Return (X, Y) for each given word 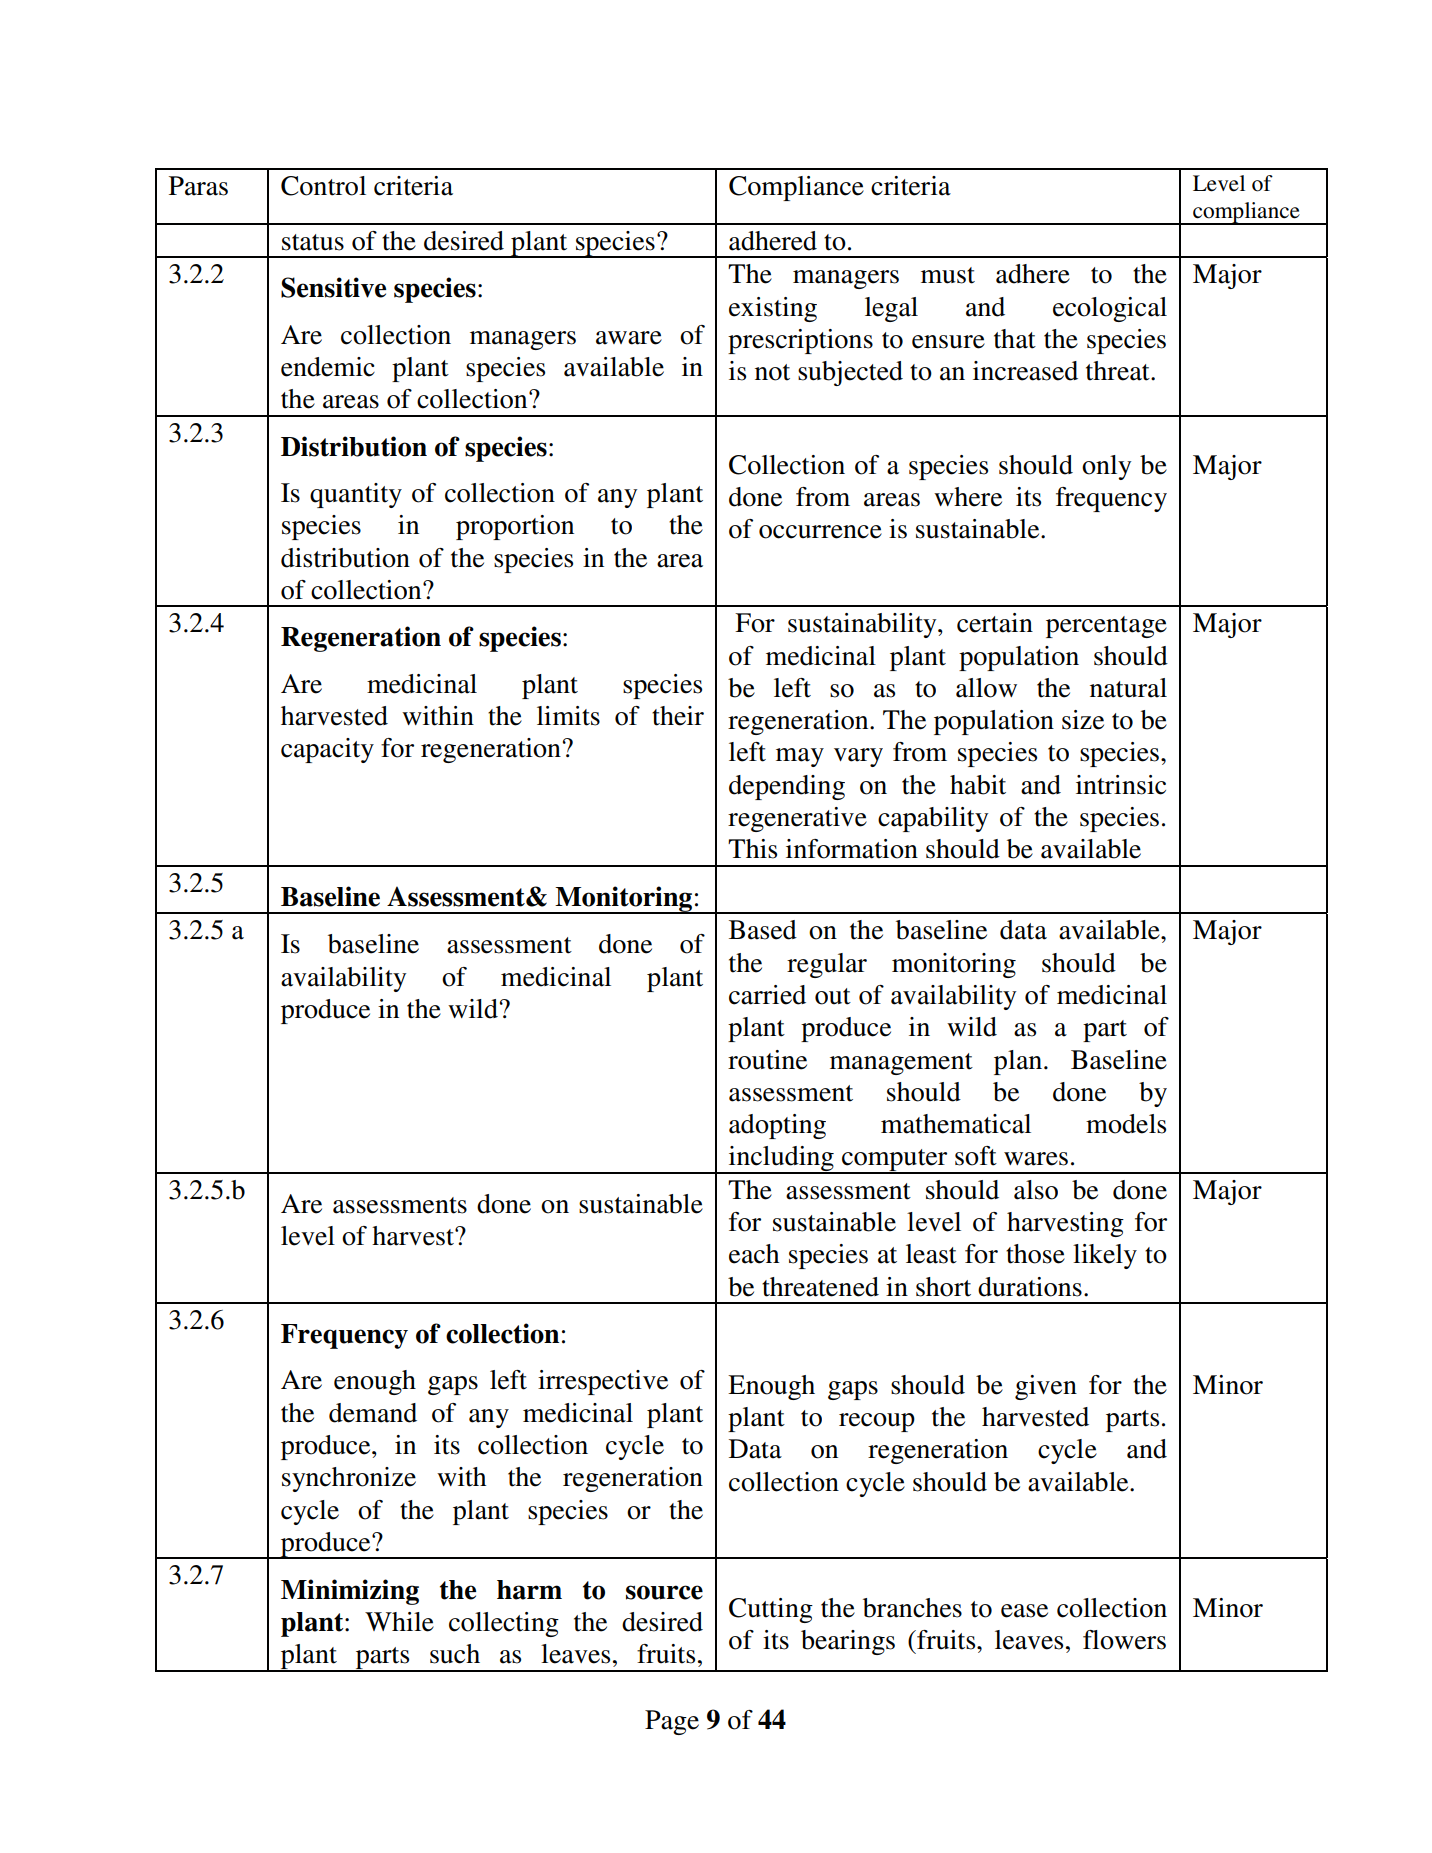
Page (672, 1722)
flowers (1124, 1640)
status (313, 242)
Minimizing (350, 1592)
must (948, 275)
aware (629, 338)
